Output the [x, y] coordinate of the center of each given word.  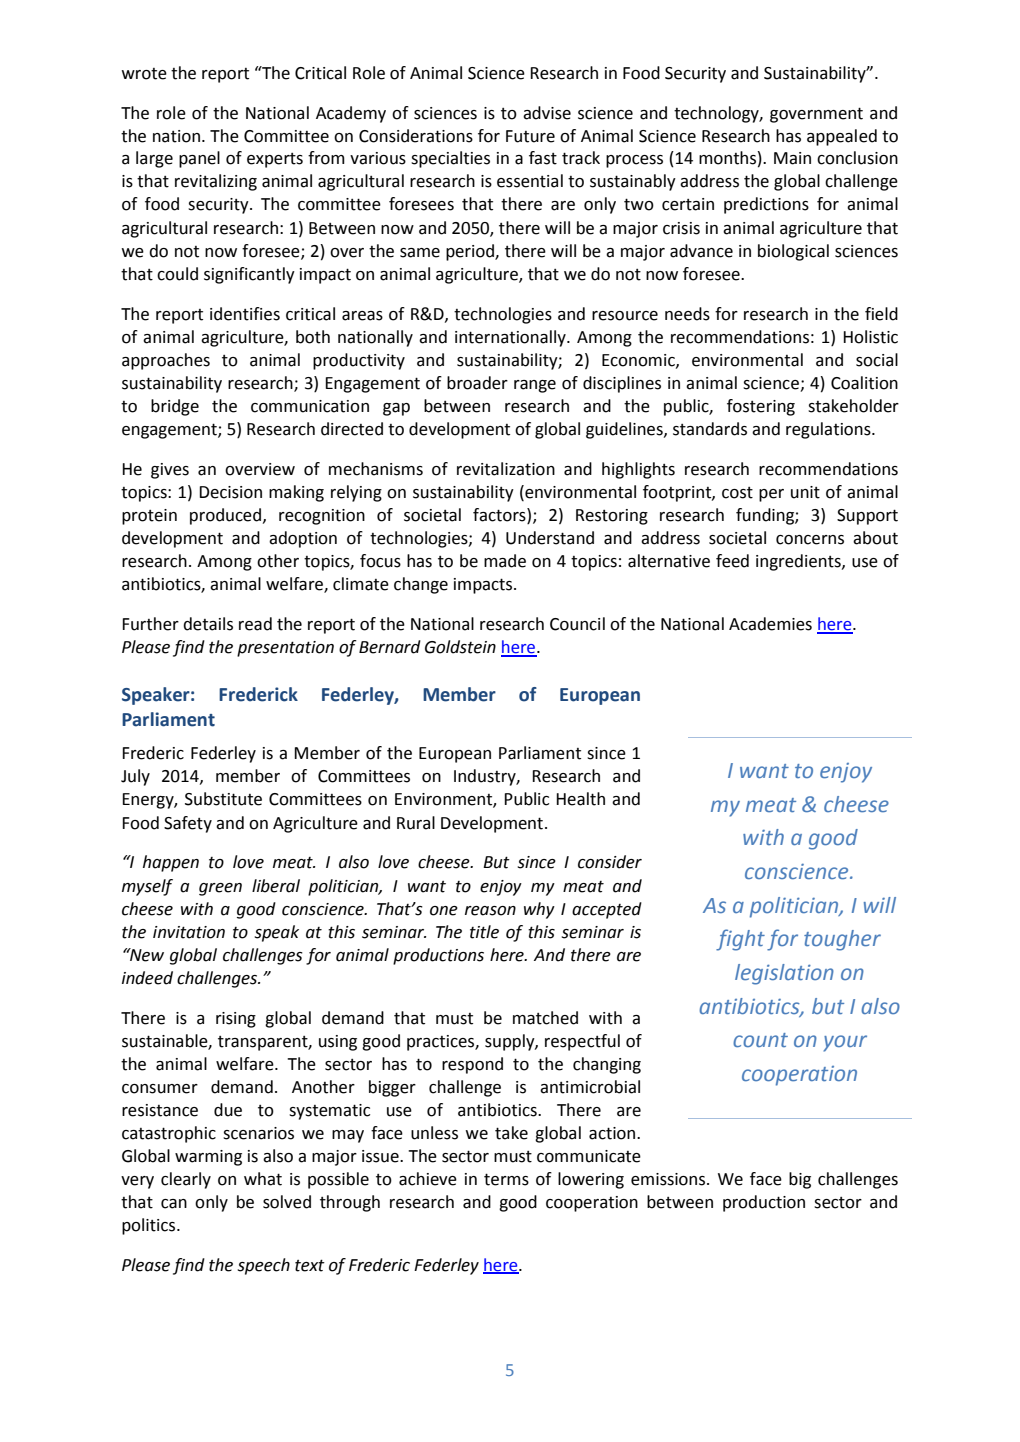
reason [490, 911]
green [220, 889]
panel [199, 159]
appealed [842, 137]
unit [805, 492]
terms [506, 1179]
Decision [230, 492]
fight [740, 940]
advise [547, 113]
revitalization [506, 469]
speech [264, 1266]
